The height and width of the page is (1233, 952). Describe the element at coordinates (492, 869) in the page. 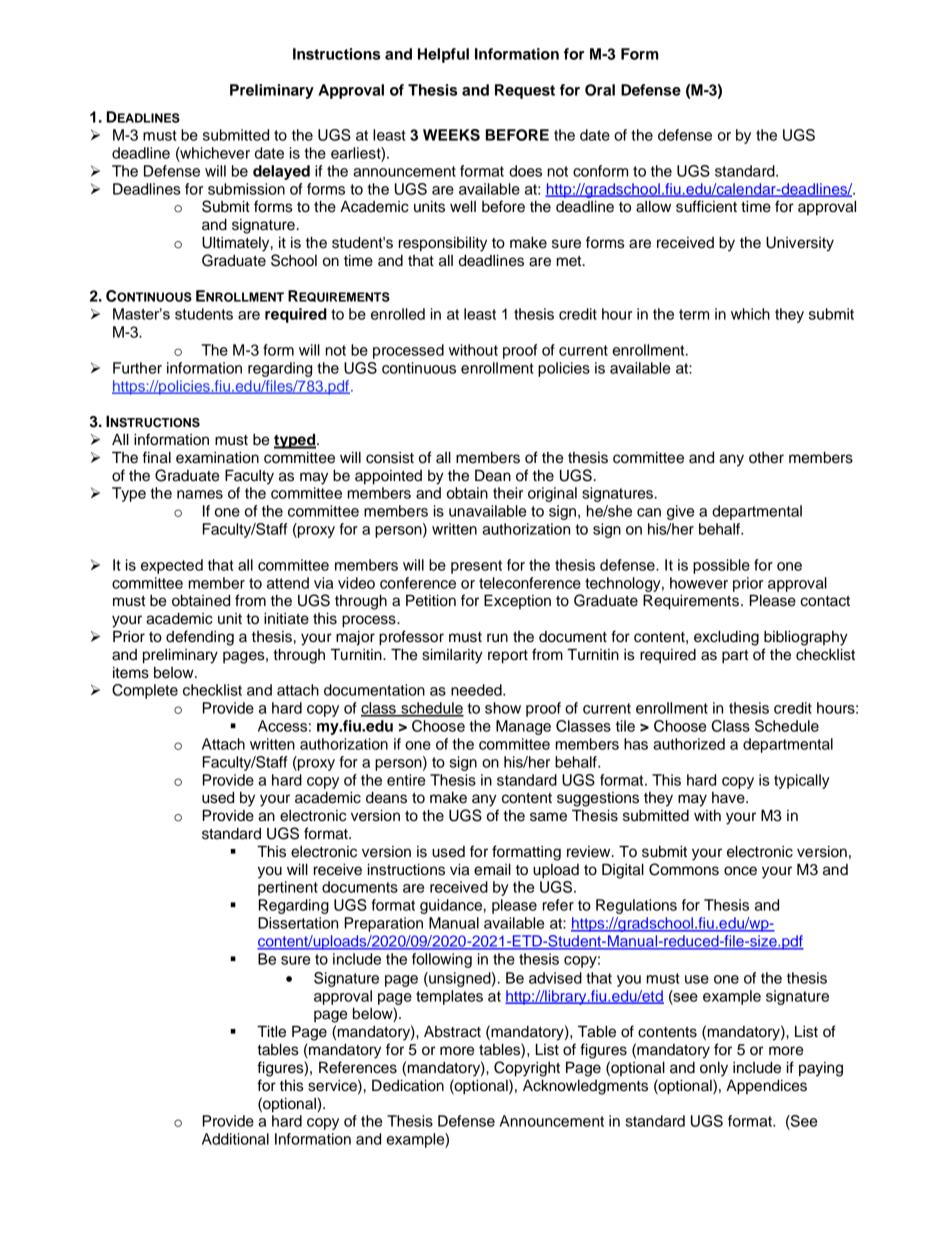

I see `email` at that location.
